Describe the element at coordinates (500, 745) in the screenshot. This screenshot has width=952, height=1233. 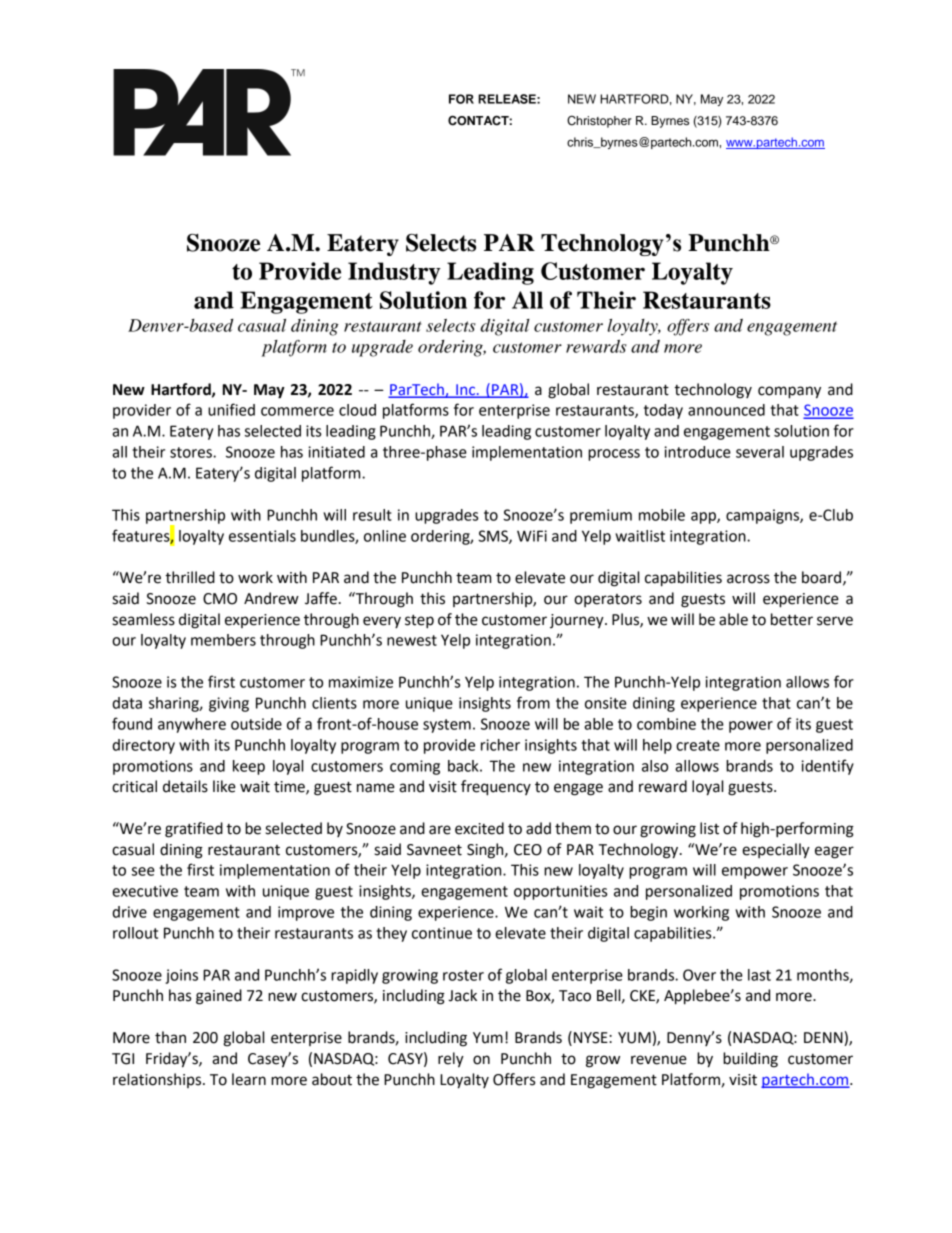
I see `richer` at that location.
